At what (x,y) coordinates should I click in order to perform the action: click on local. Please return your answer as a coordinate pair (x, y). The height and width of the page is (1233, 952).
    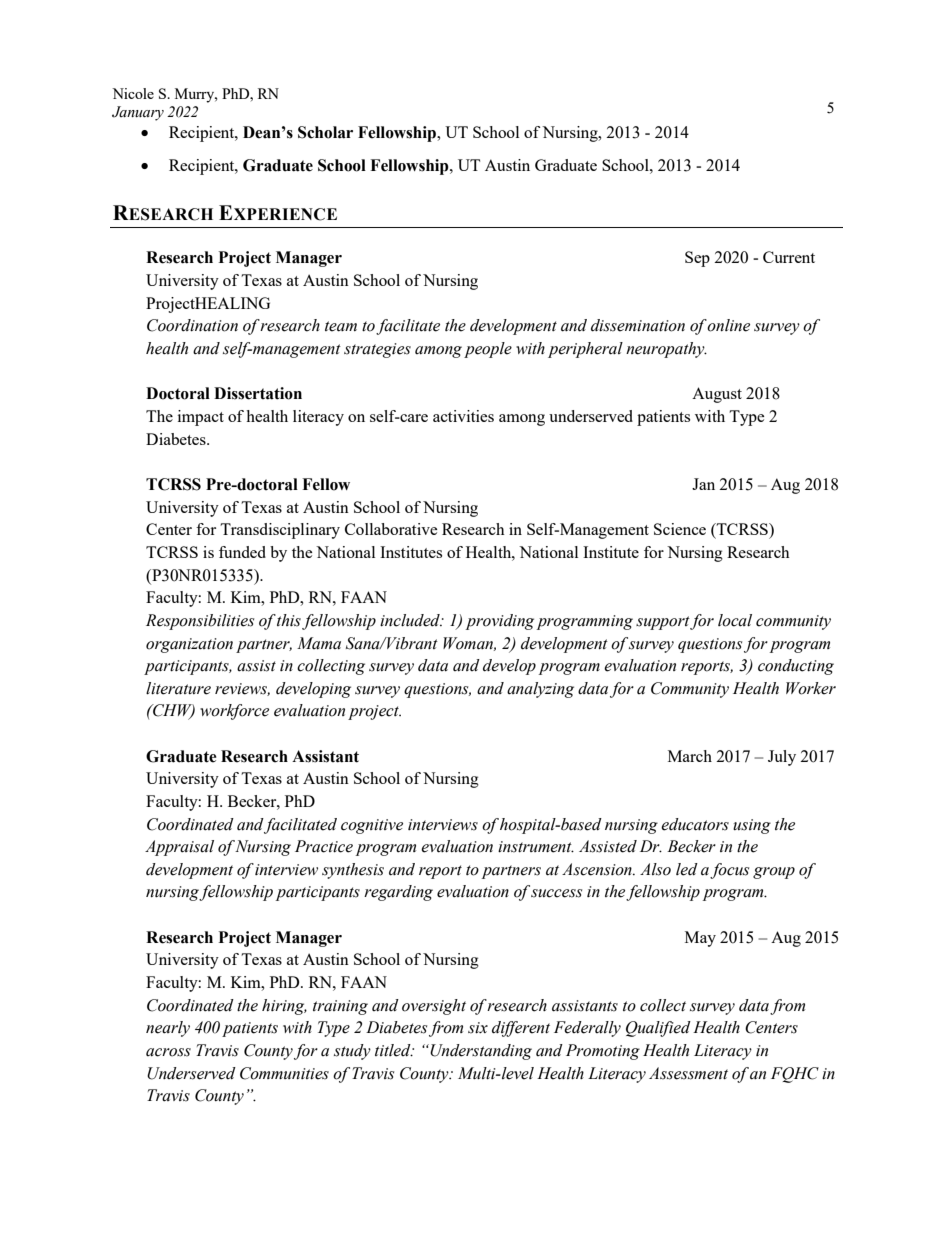
    Looking at the image, I should click on (735, 620).
